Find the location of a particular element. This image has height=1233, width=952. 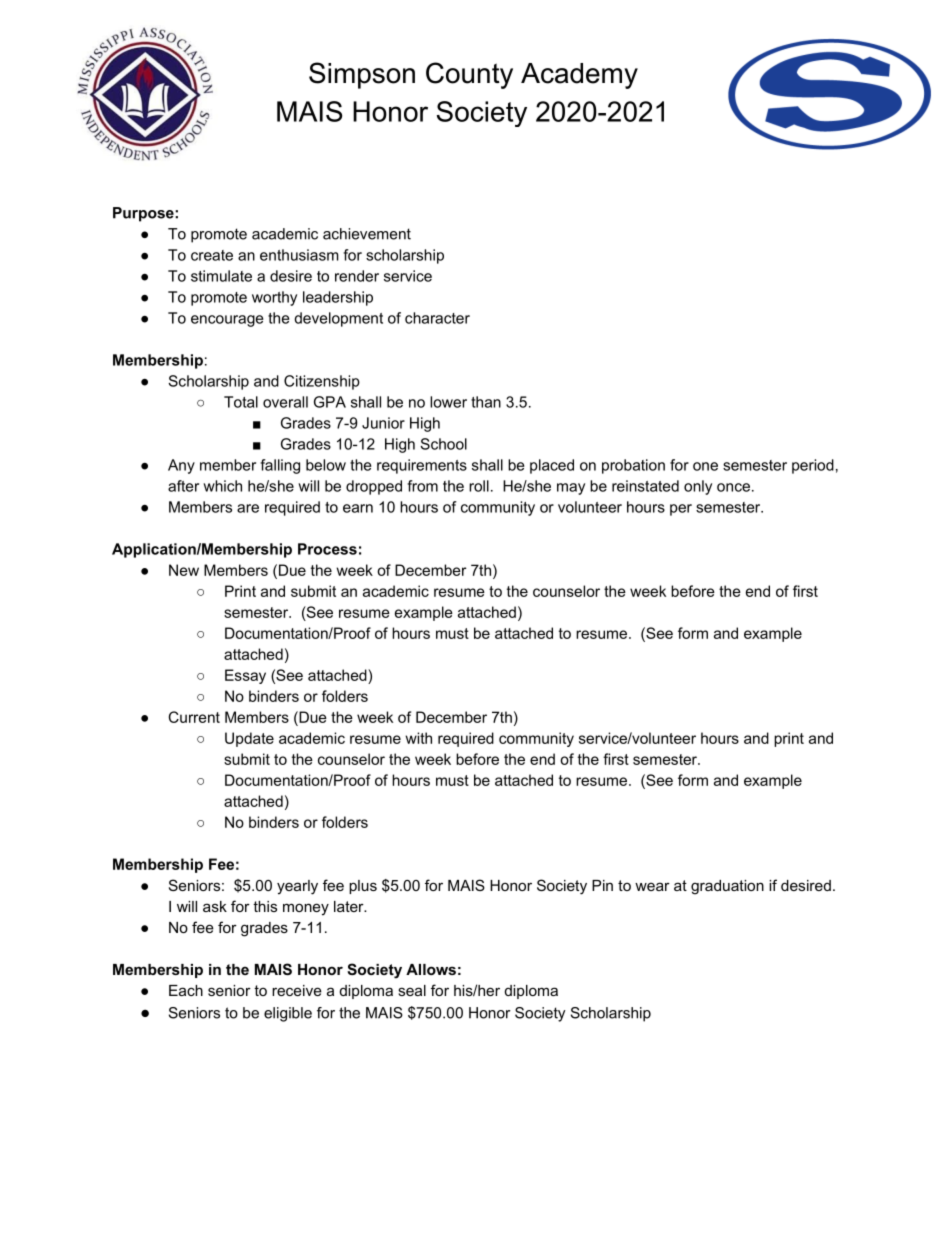

graduation is located at coordinates (727, 887).
